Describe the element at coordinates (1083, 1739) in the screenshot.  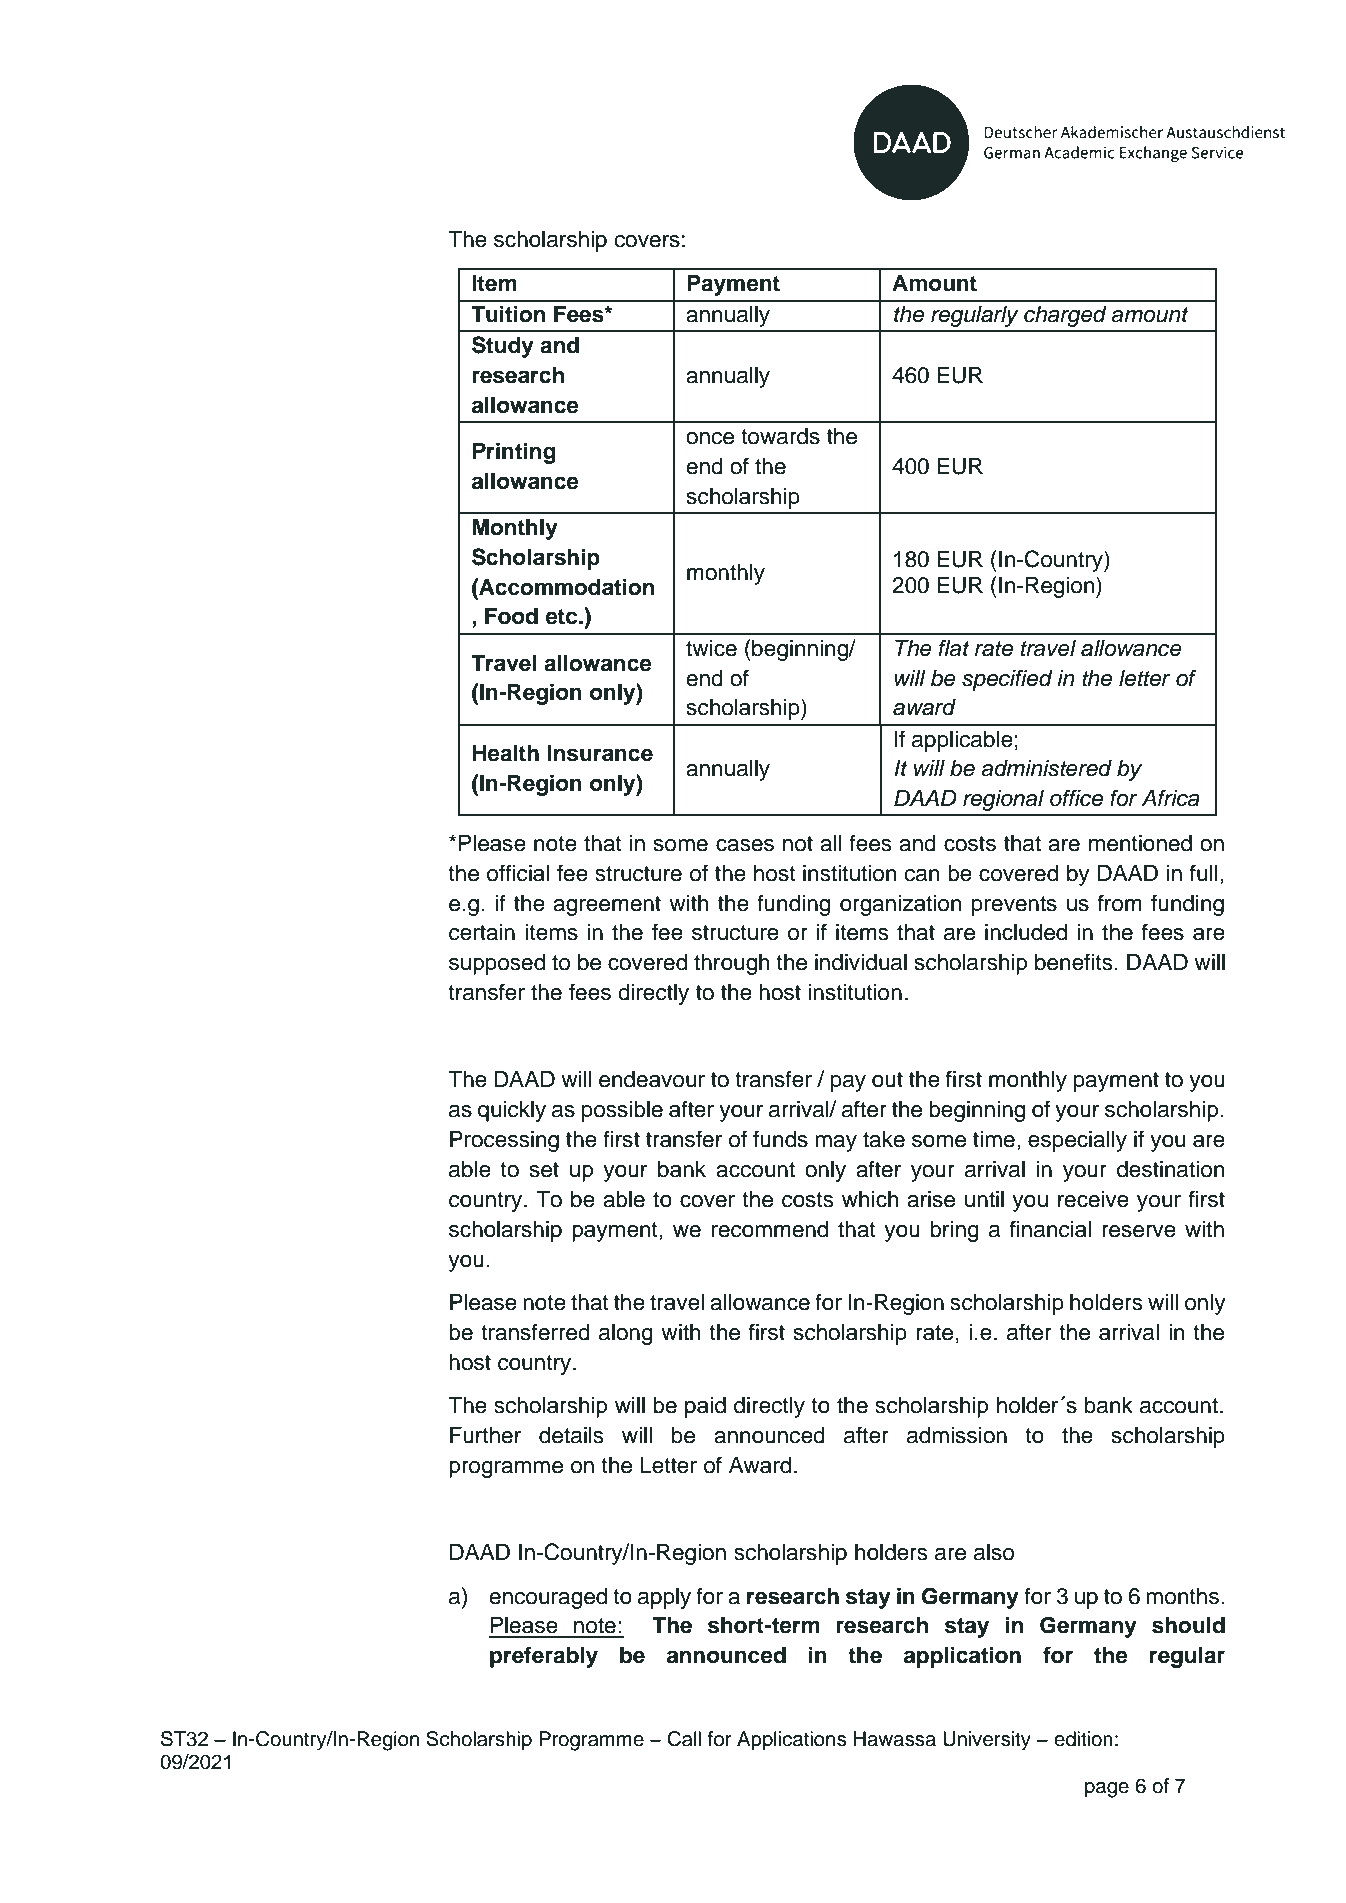
I see `edition` at that location.
